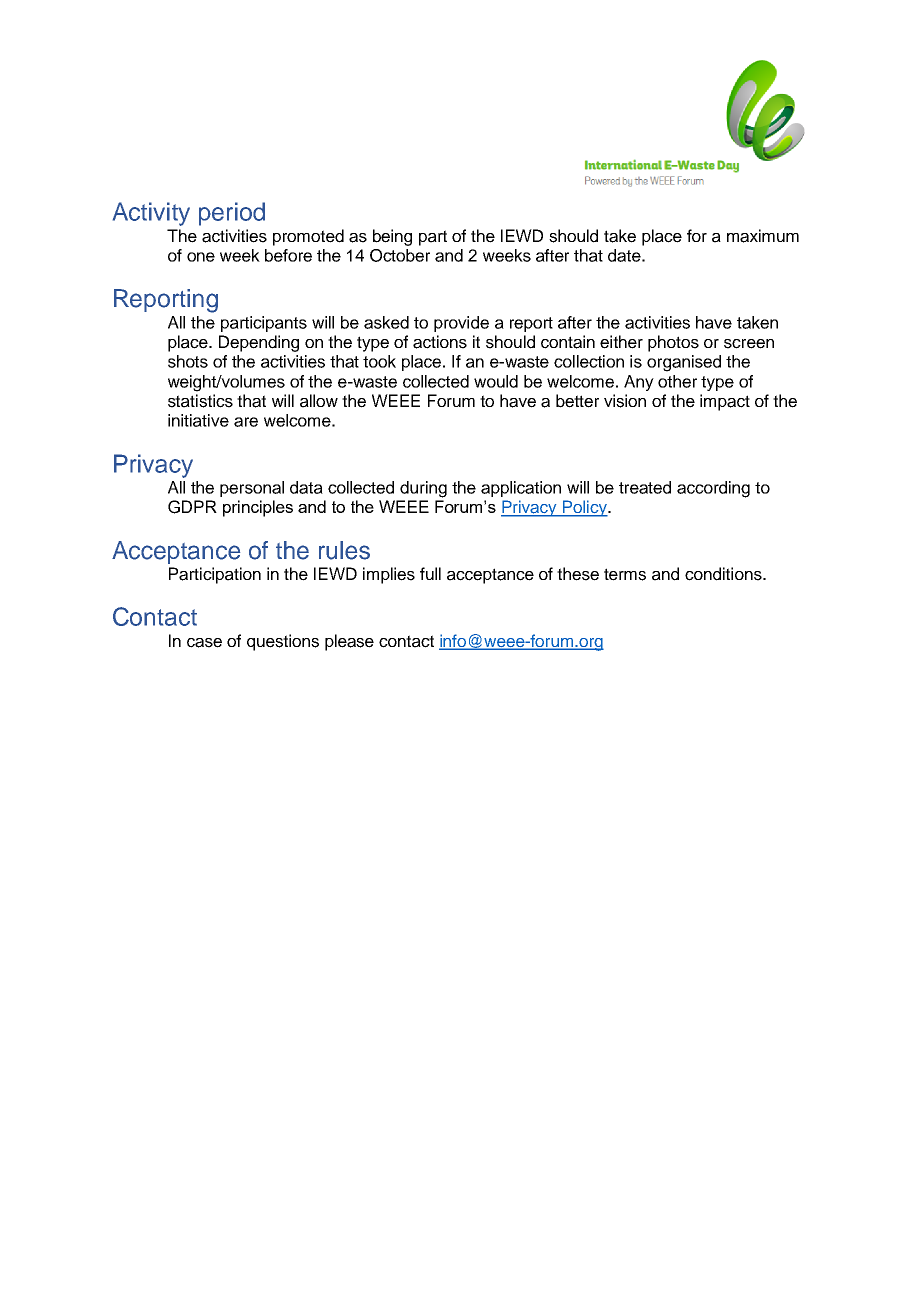  What do you see at coordinates (188, 361) in the screenshot?
I see `shots` at bounding box center [188, 361].
